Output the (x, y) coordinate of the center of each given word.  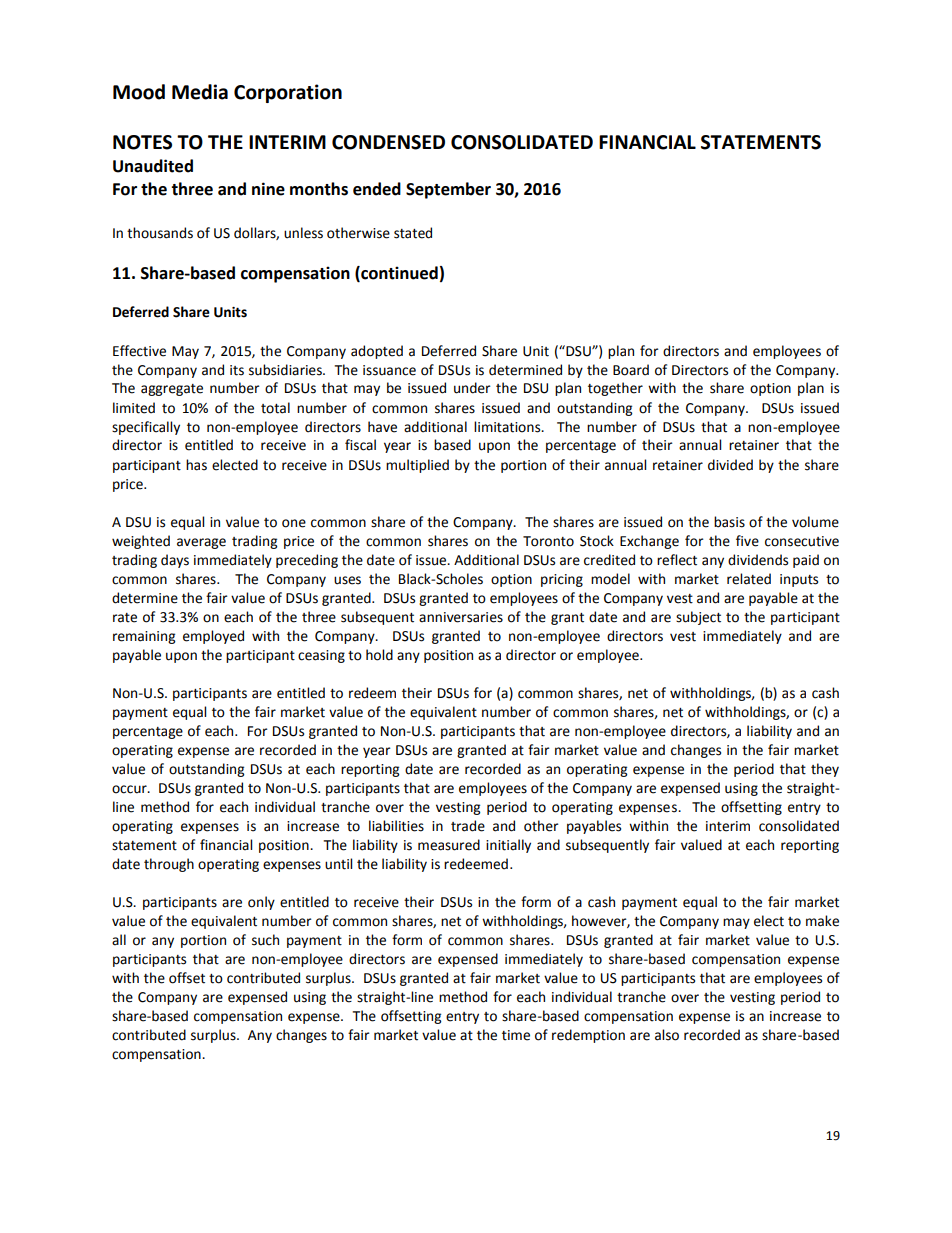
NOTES (142, 142)
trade (468, 826)
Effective (139, 351)
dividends (758, 560)
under (472, 388)
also (667, 1035)
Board (631, 370)
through (169, 865)
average (201, 543)
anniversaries (461, 617)
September (448, 190)
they (825, 770)
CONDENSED (388, 142)
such (265, 940)
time (516, 1035)
